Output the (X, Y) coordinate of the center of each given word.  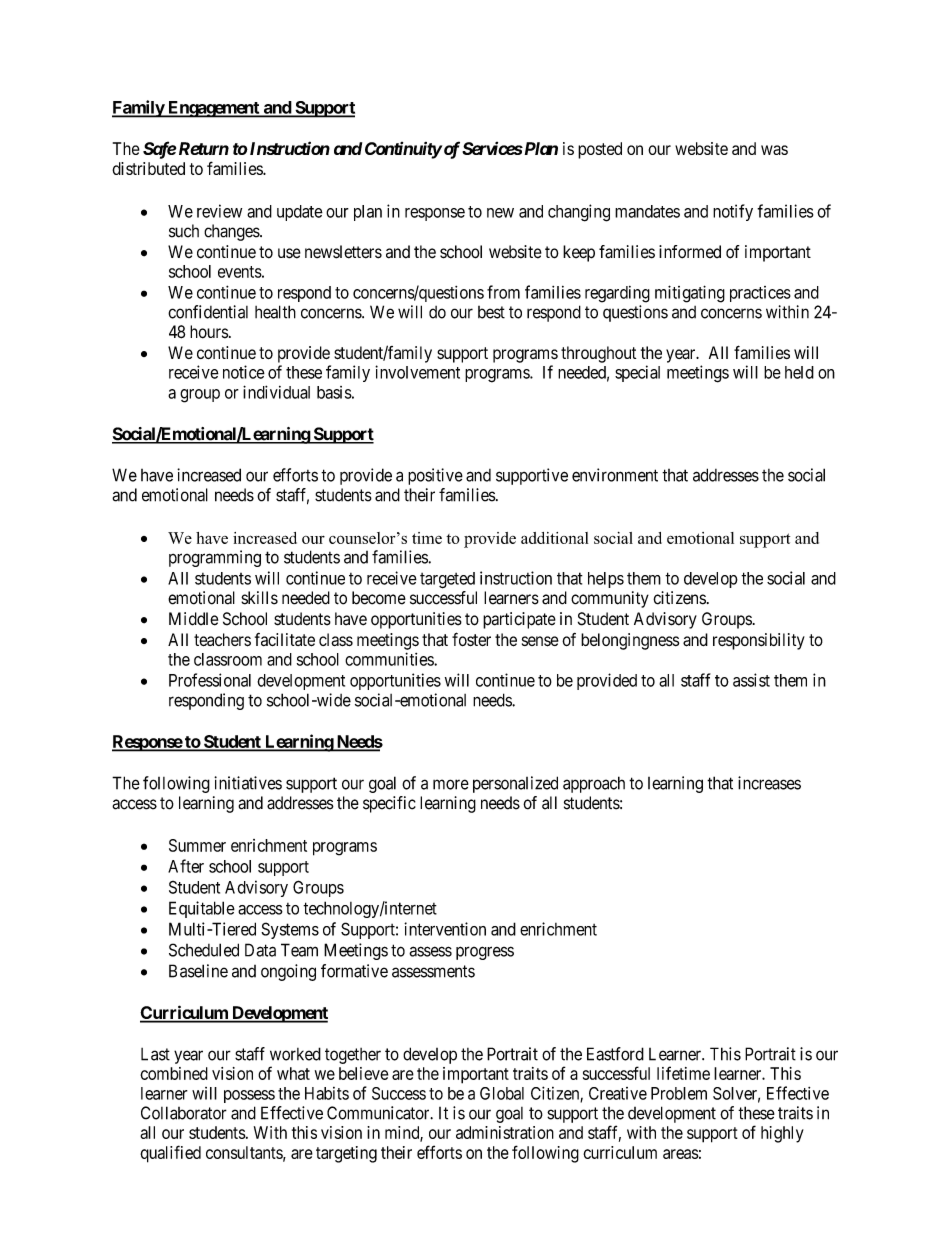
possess (249, 1096)
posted (600, 150)
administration (505, 1132)
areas (681, 1154)
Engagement (213, 109)
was (774, 150)
